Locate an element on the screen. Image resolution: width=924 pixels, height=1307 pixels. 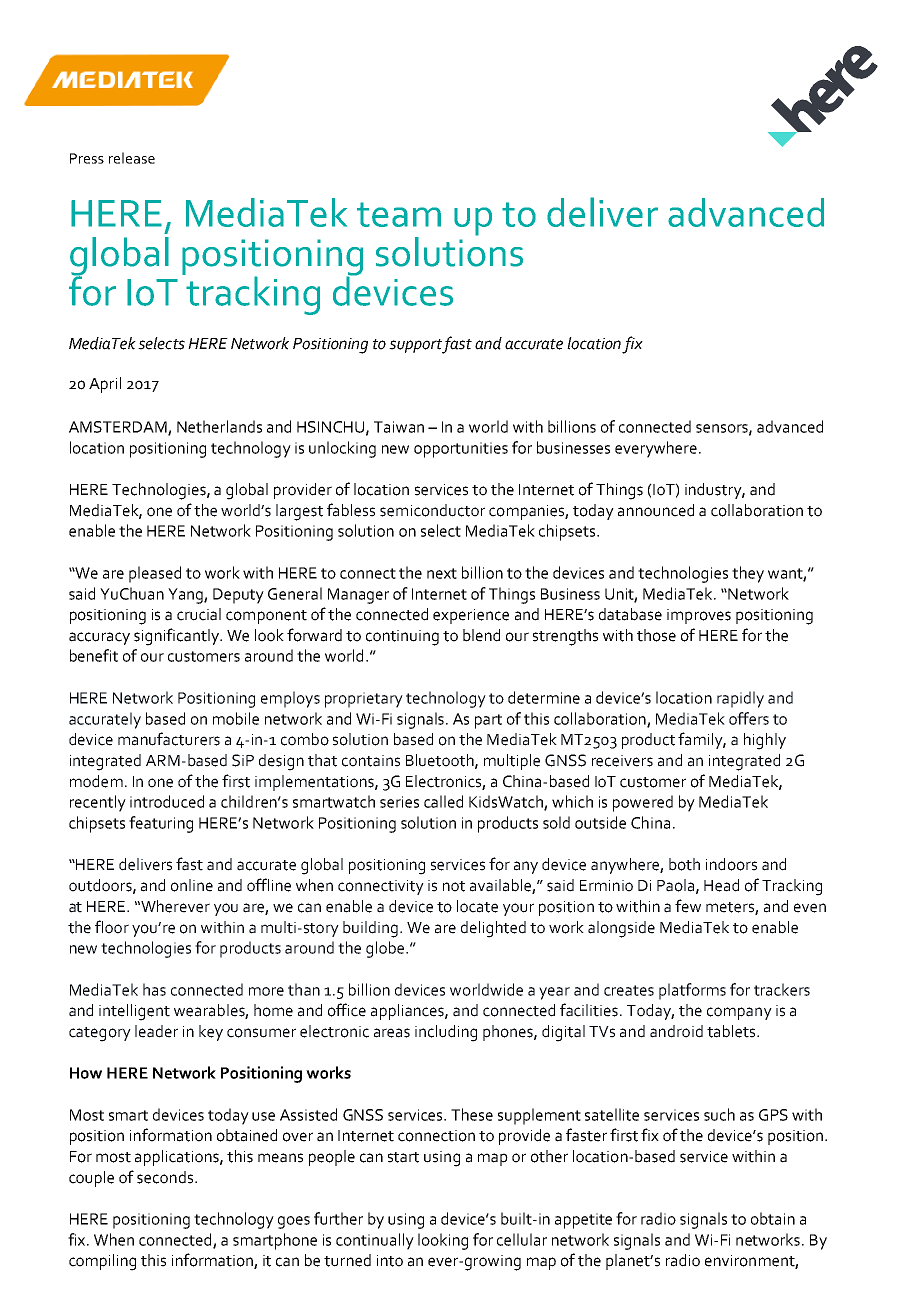
team is located at coordinates (399, 214).
